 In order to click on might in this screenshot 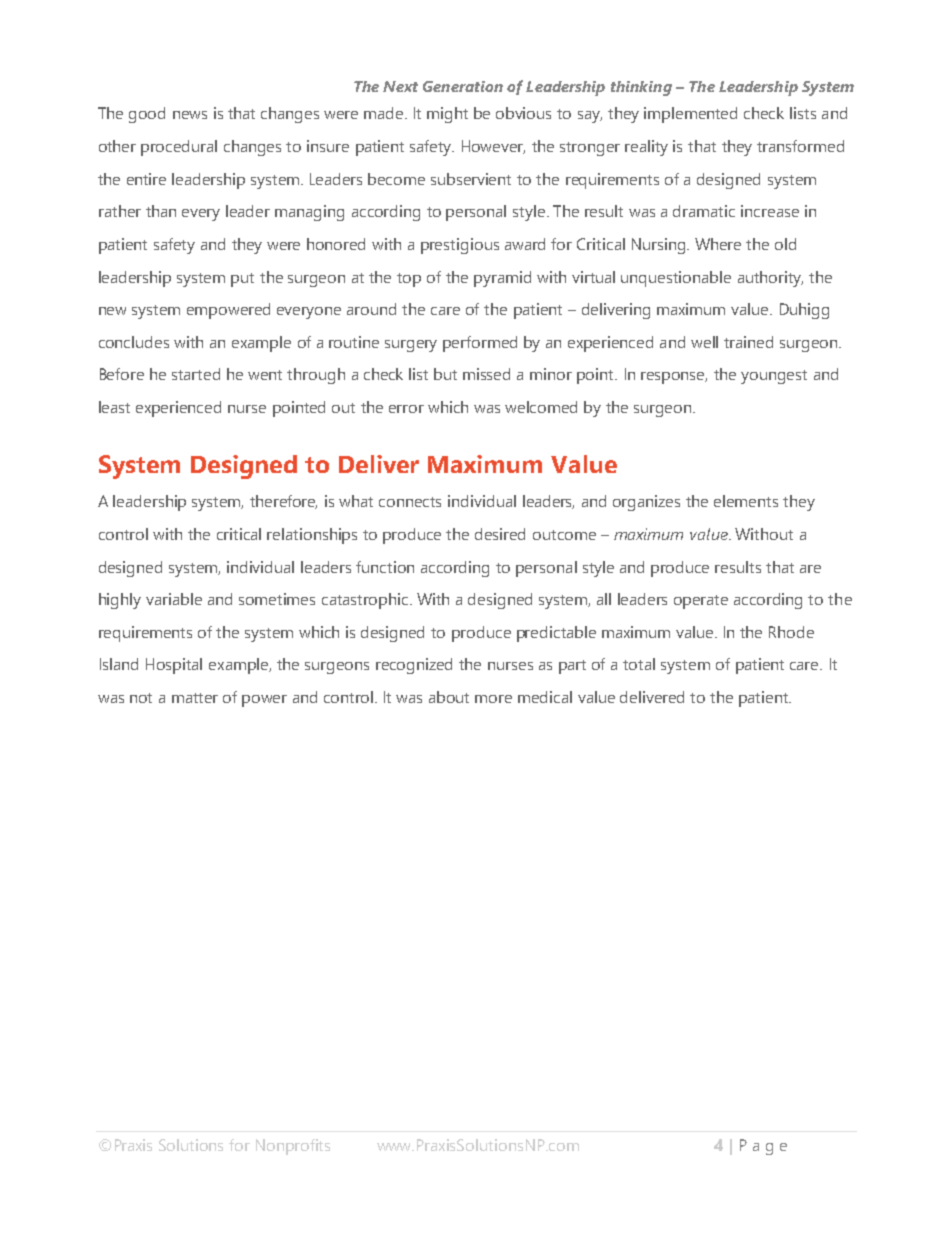, I will do `click(447, 115)`.
